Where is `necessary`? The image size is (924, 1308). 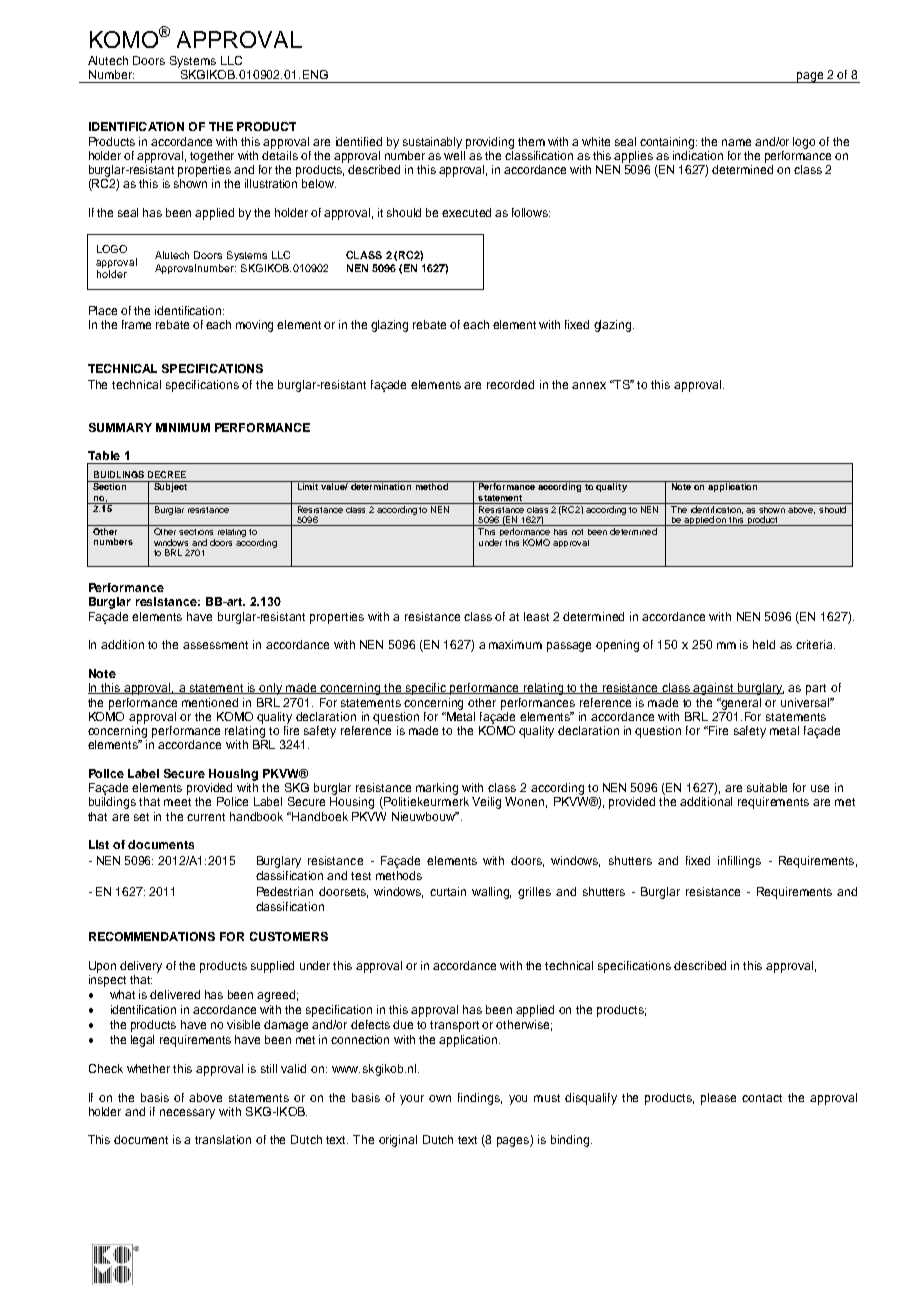
necessary is located at coordinates (187, 1114).
